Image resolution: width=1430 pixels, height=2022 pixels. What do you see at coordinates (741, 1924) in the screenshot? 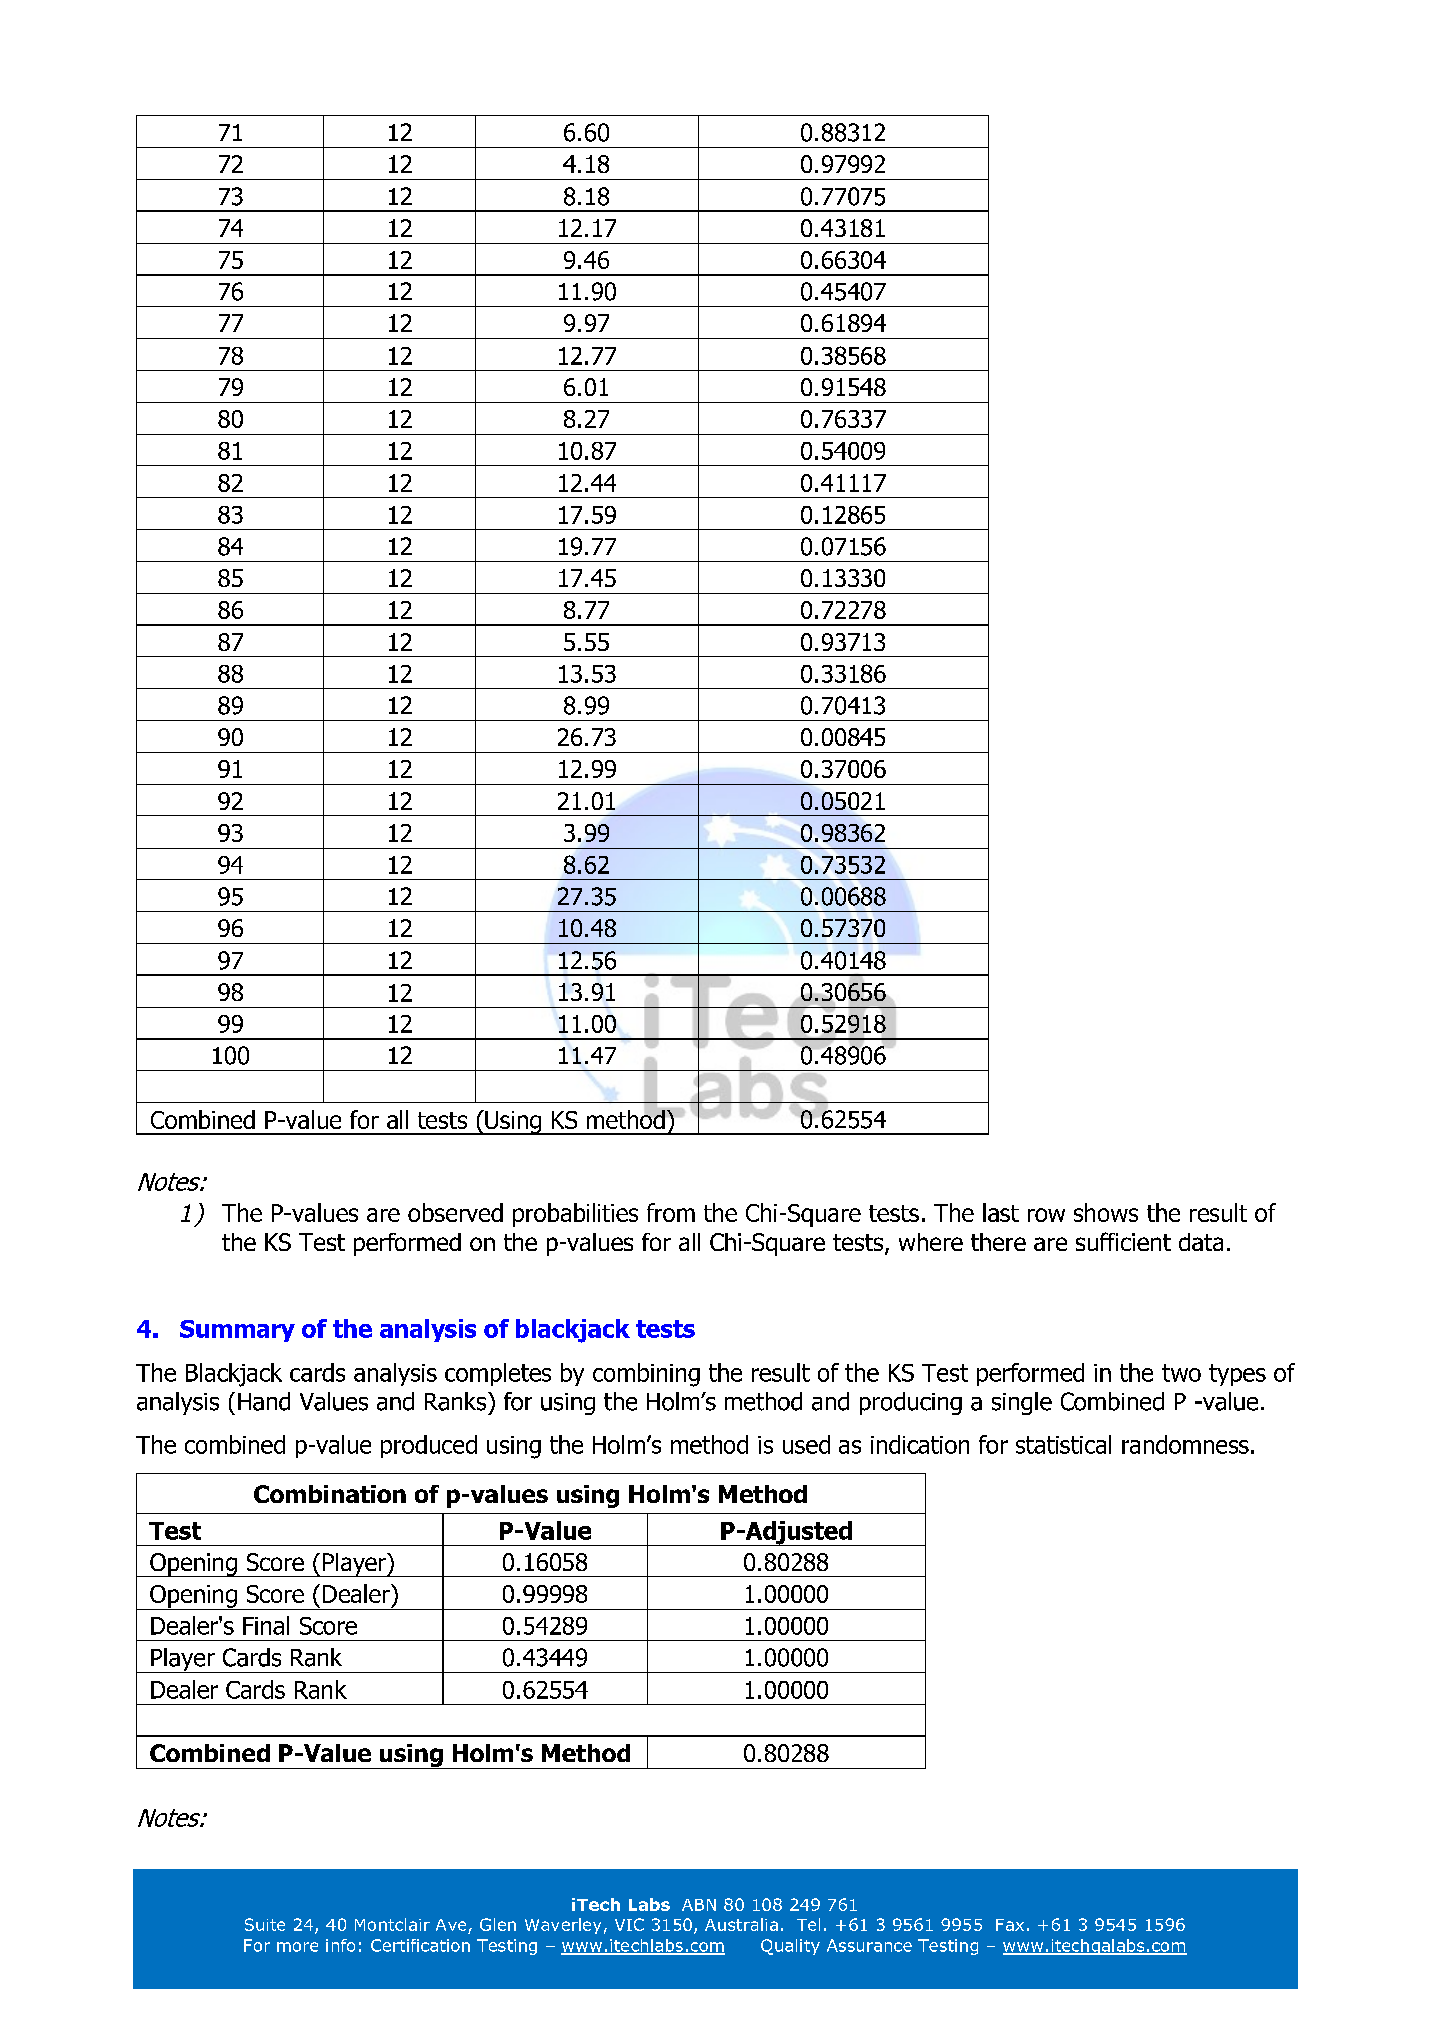
I see `Australia` at bounding box center [741, 1924].
